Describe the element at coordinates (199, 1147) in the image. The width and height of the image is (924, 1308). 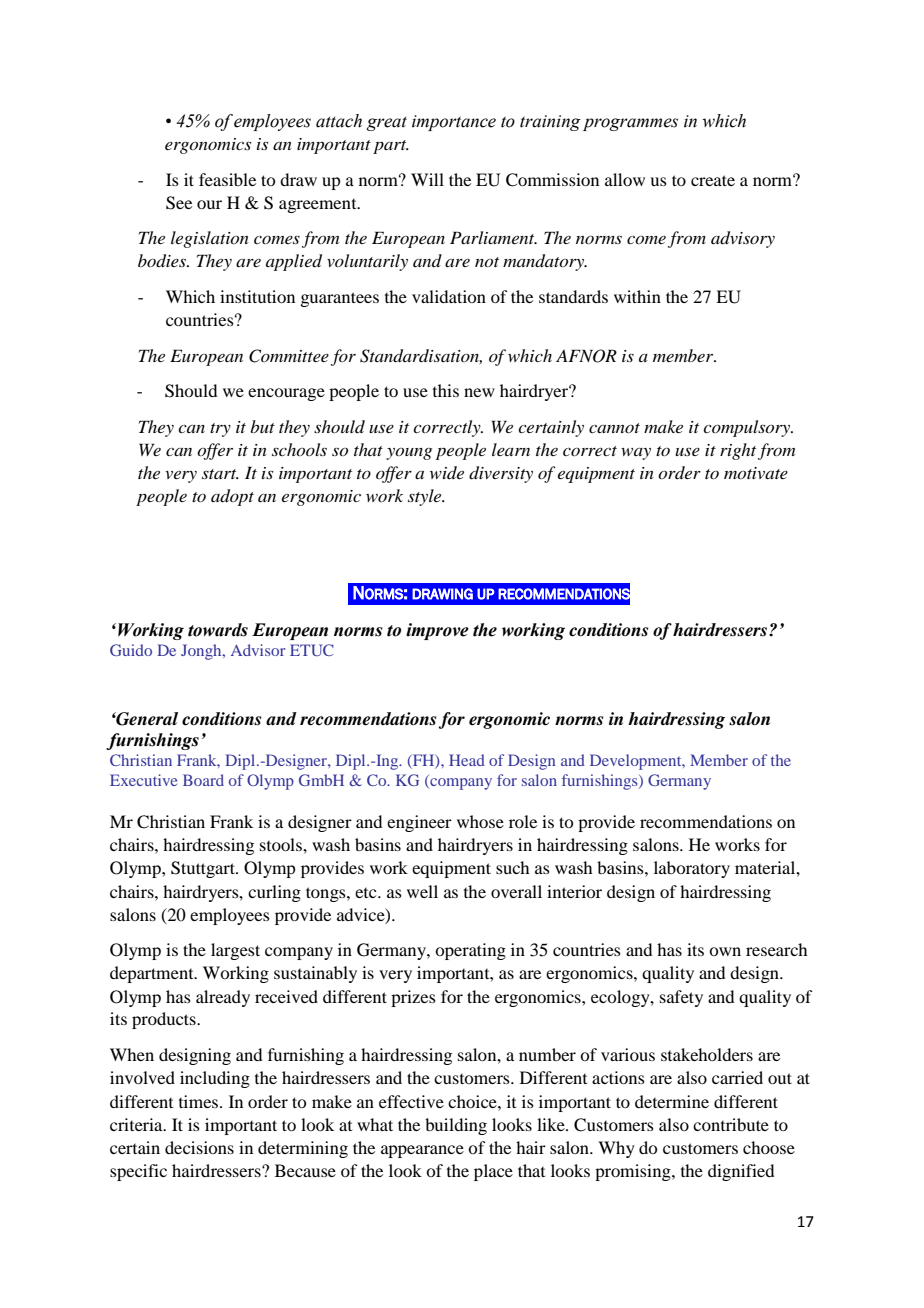
I see `decisions` at that location.
